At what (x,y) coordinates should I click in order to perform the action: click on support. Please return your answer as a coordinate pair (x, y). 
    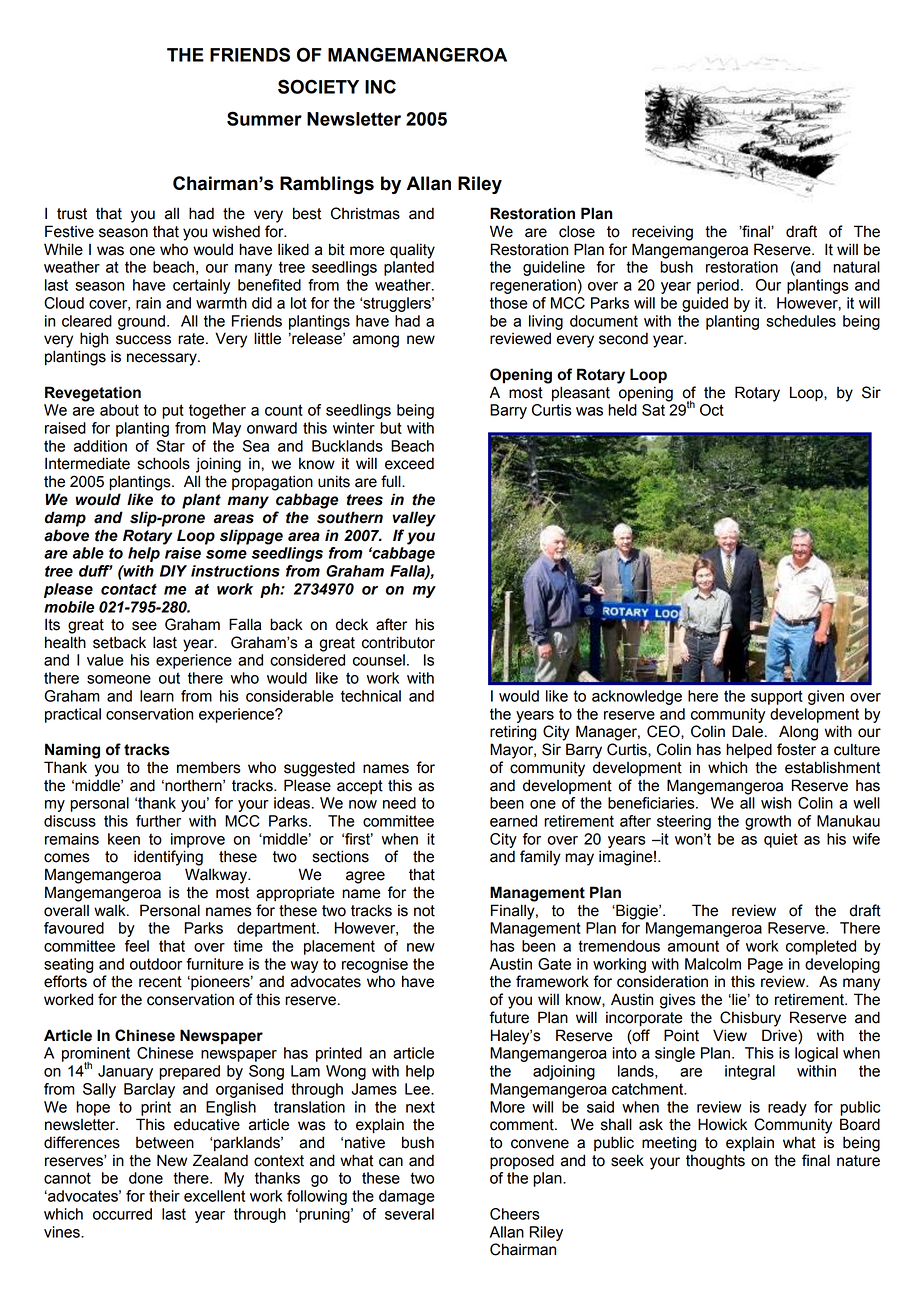
    Looking at the image, I should click on (777, 697).
